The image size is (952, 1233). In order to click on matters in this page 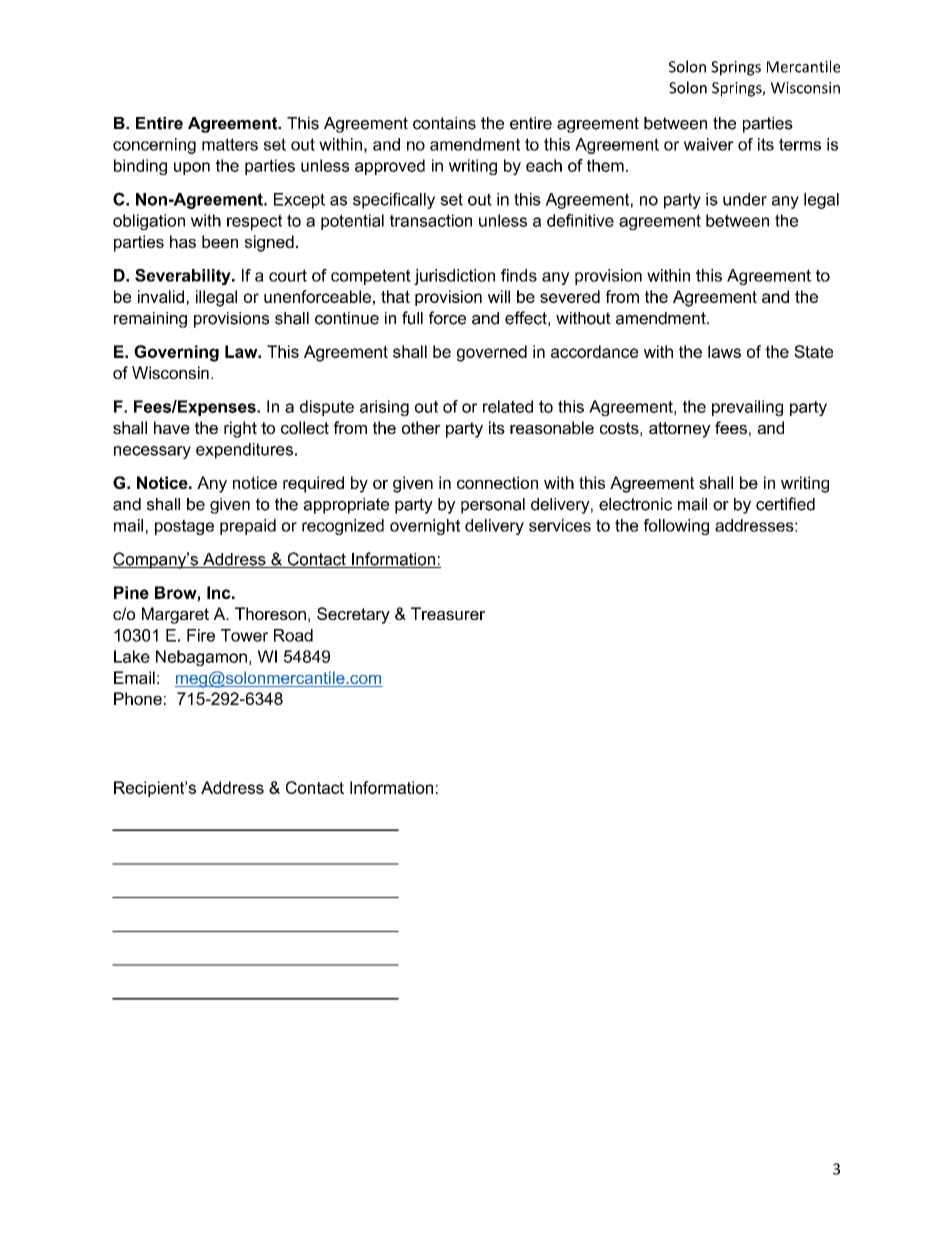, I will do `click(230, 144)`.
